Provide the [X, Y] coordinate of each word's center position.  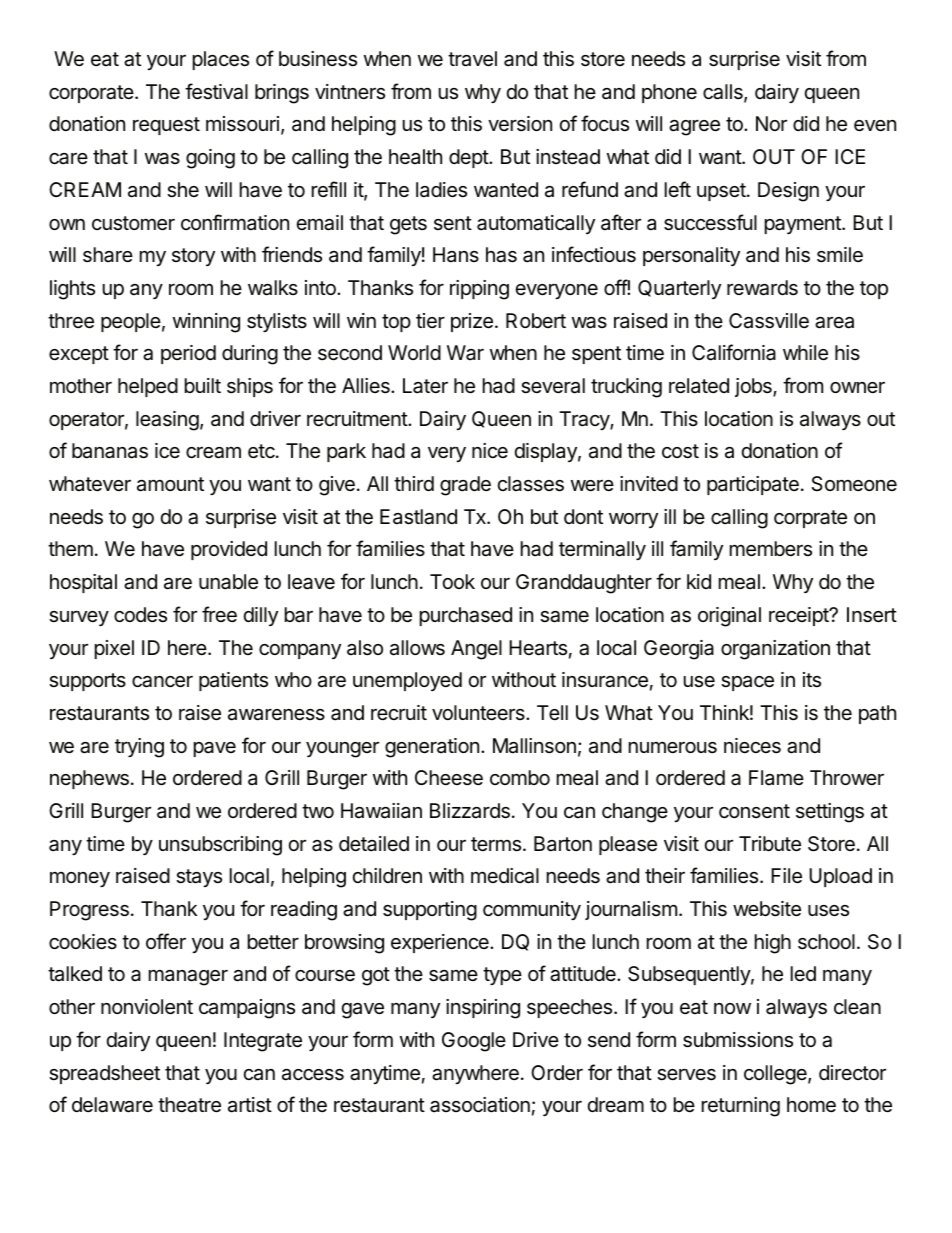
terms [496, 844]
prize [472, 322]
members [771, 549]
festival [216, 91]
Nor [771, 123]
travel [472, 59]
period [188, 354]
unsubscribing [220, 846]
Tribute [770, 844]
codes [140, 615]
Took [452, 581]
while [805, 353]
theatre [189, 1105]
